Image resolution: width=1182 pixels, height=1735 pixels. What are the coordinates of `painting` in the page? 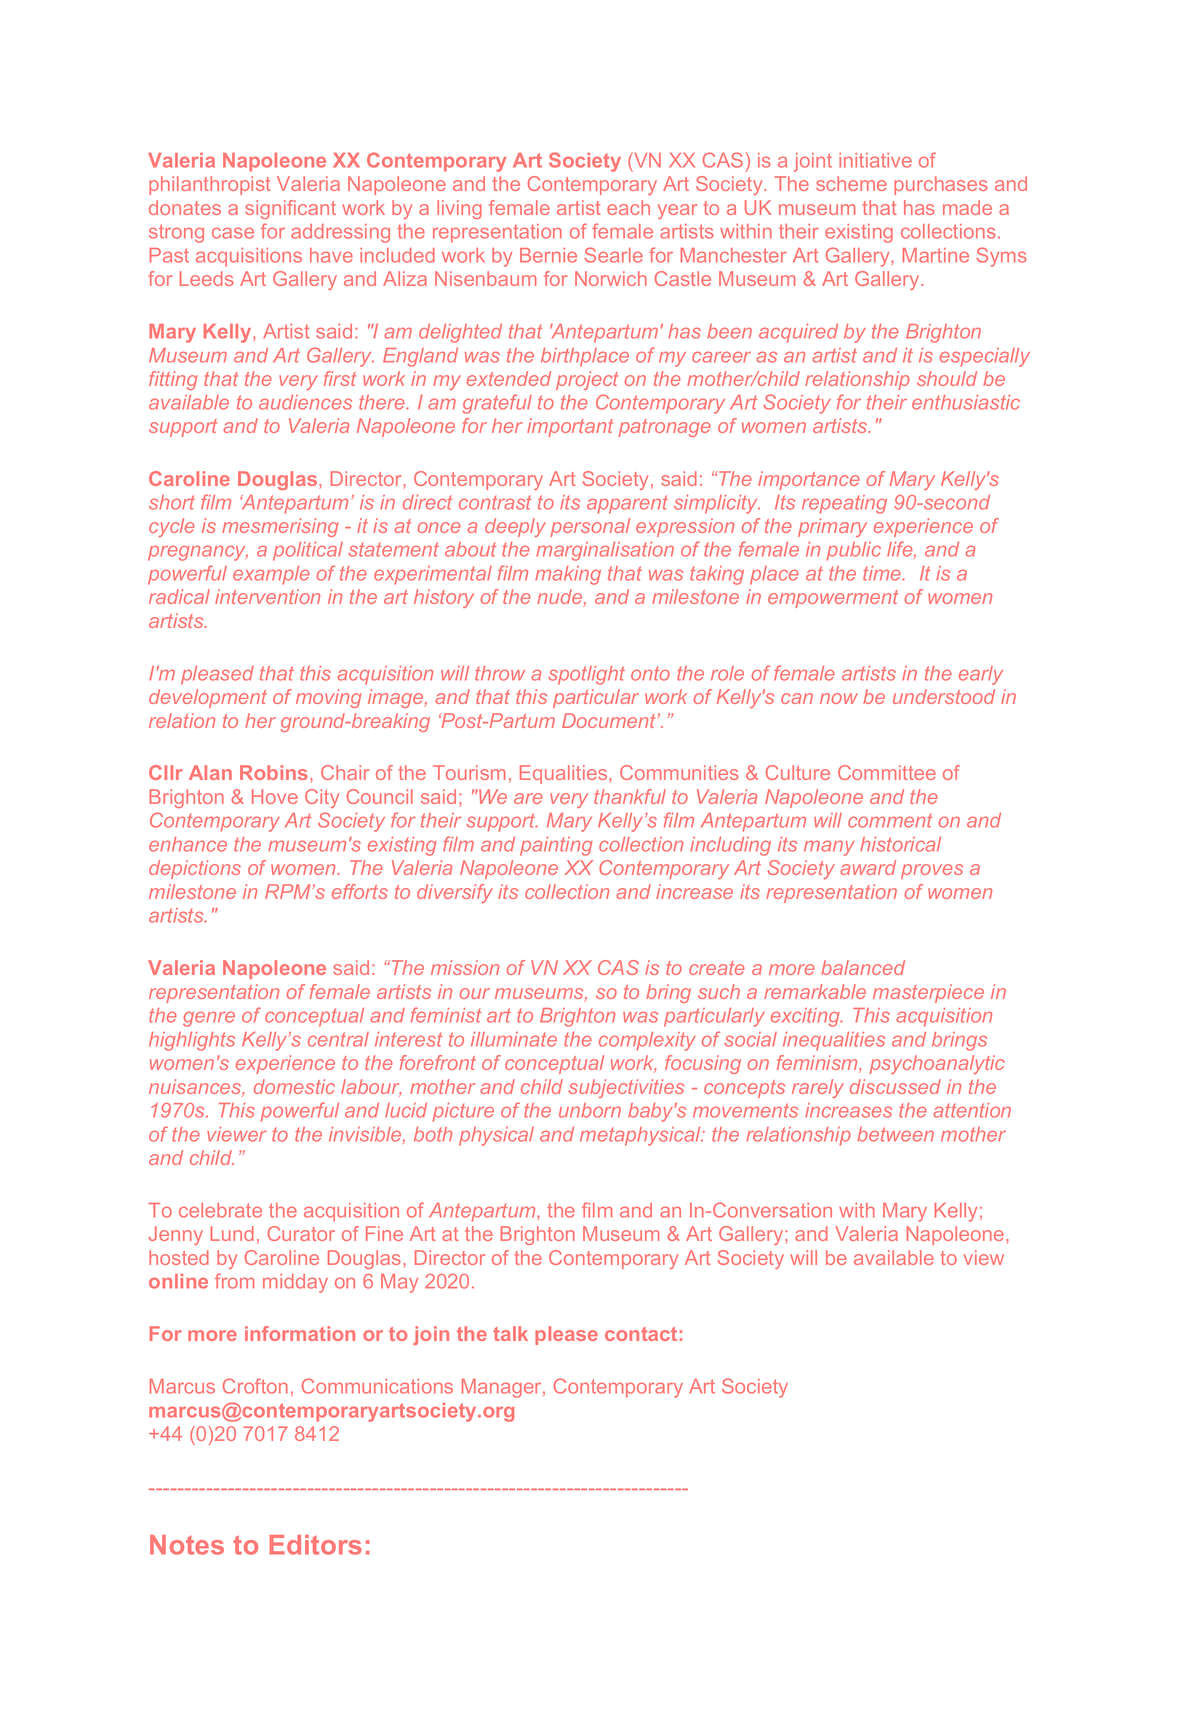 It's located at (556, 846).
